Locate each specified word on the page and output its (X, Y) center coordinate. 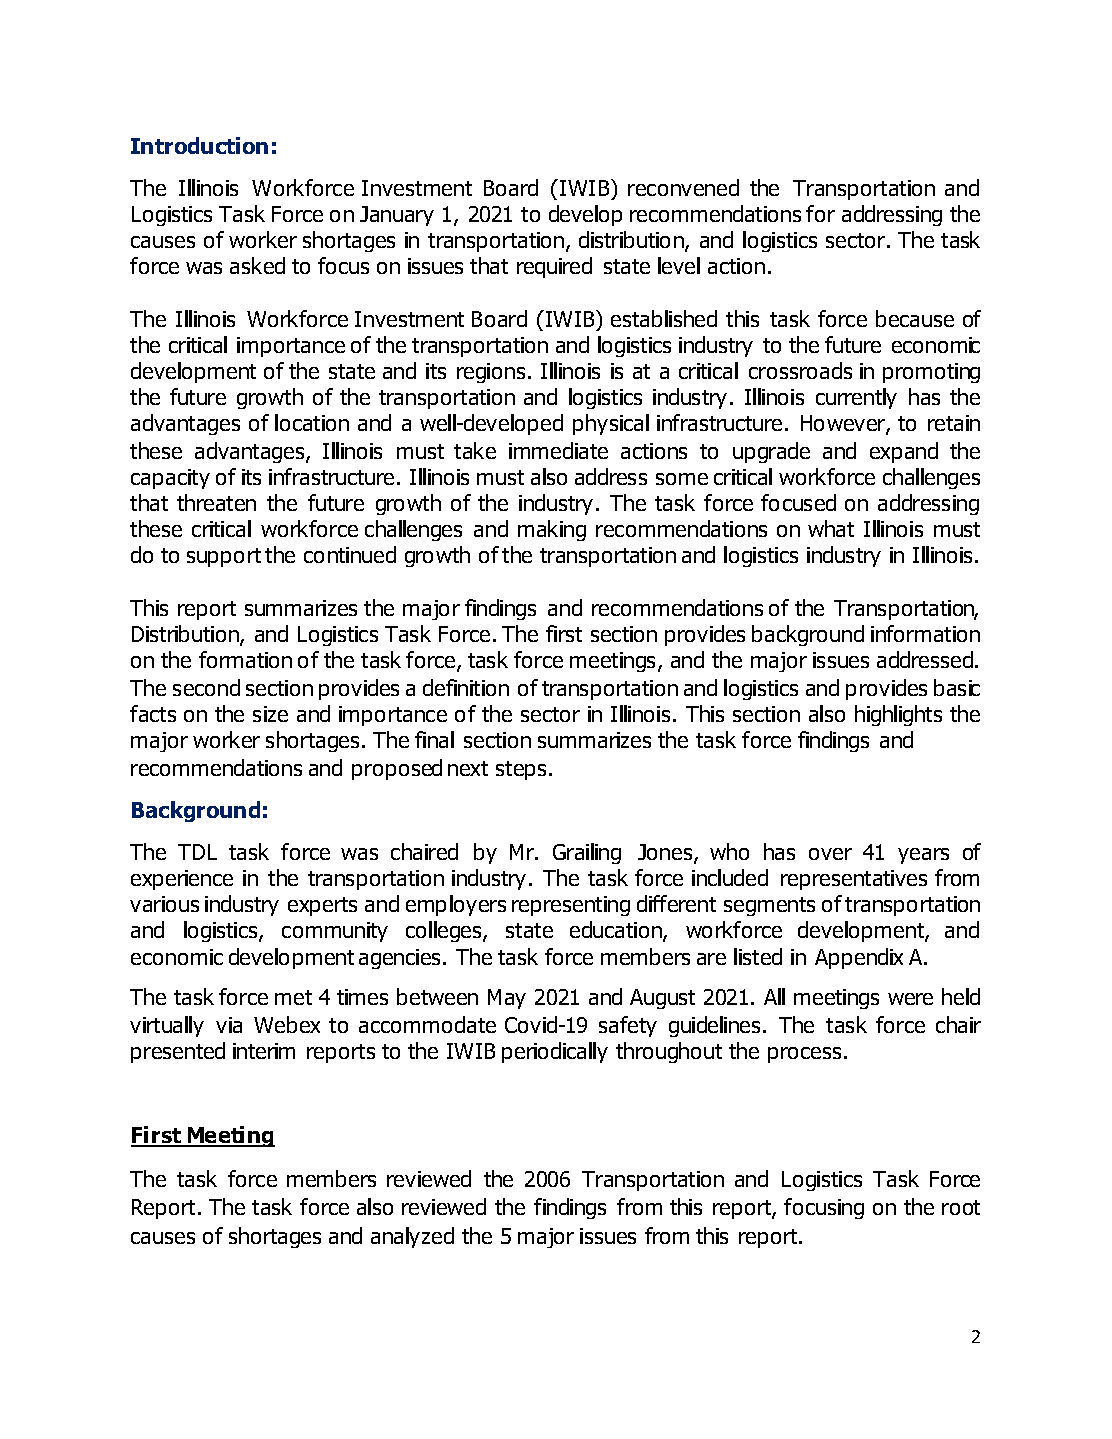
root (961, 1207)
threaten (216, 502)
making (552, 530)
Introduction (199, 145)
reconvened (683, 187)
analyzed (412, 1237)
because (915, 318)
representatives (854, 880)
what (831, 528)
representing (571, 906)
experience (182, 880)
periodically (555, 1052)
